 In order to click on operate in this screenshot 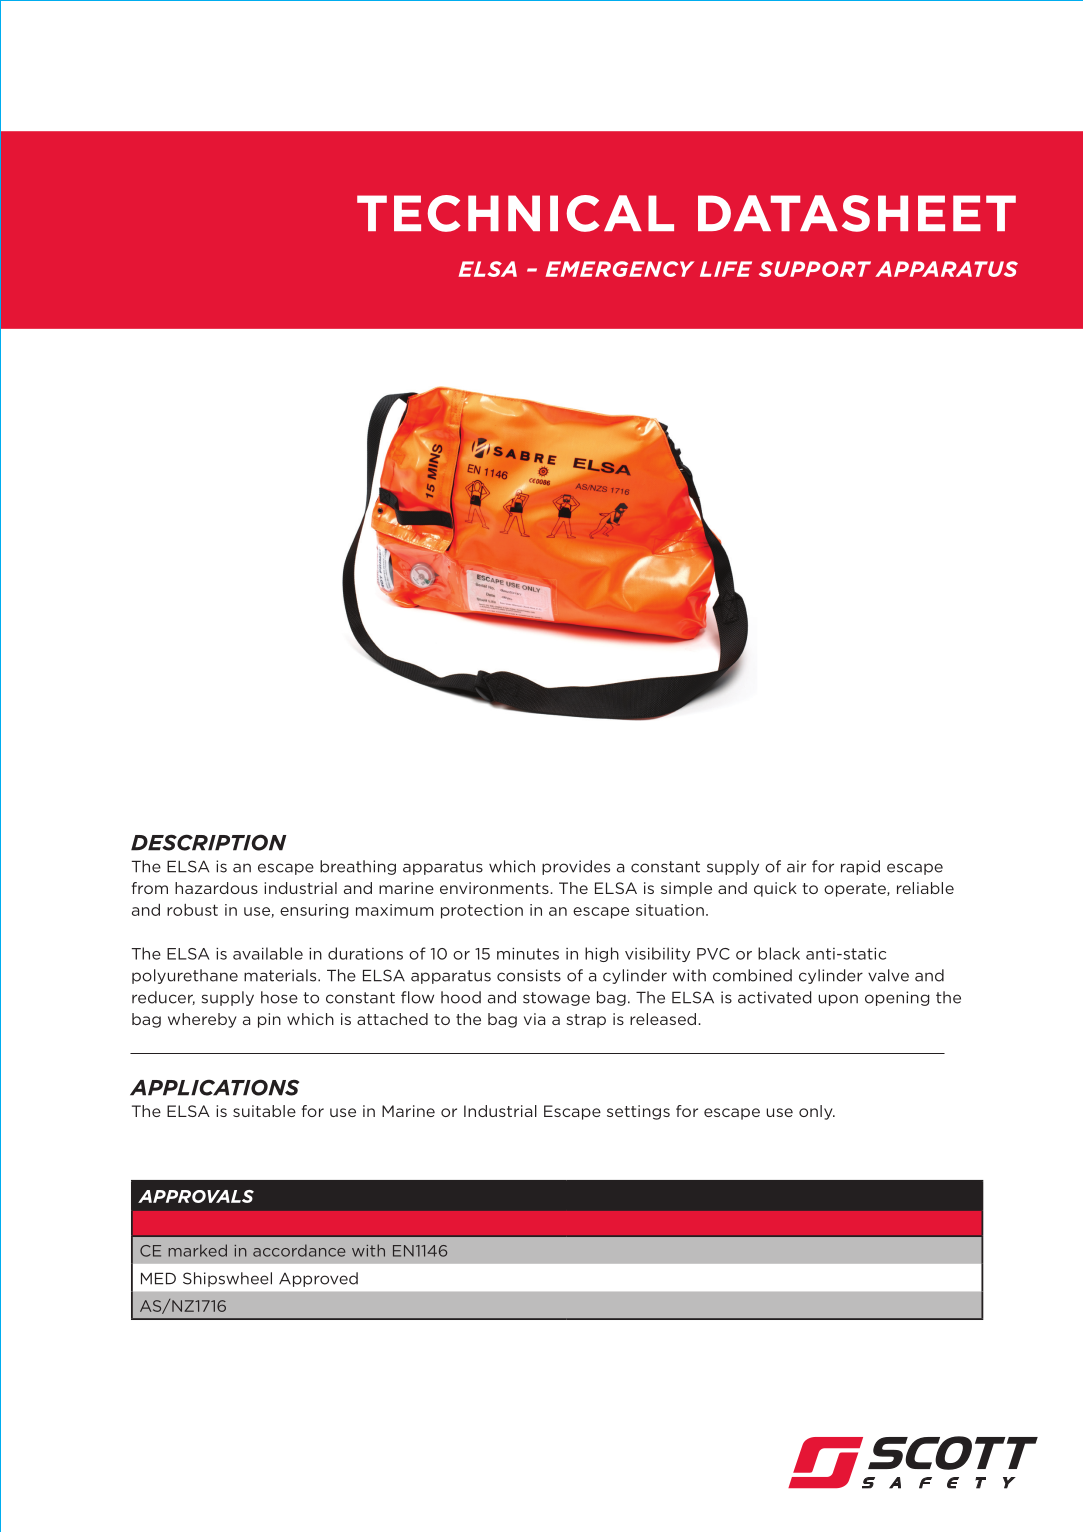, I will do `click(856, 890)`.
